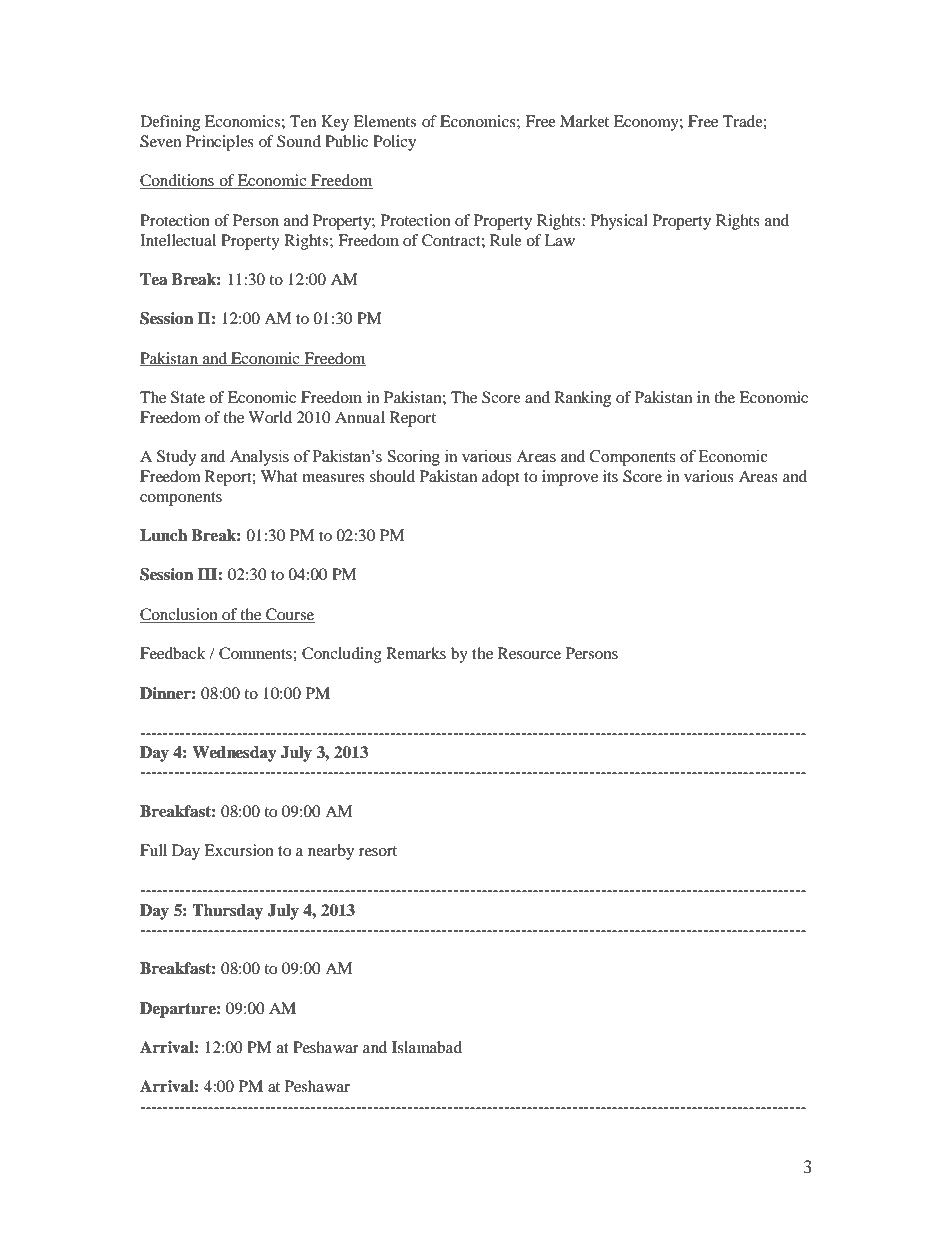 The width and height of the page is (952, 1233). I want to click on Market, so click(584, 121).
